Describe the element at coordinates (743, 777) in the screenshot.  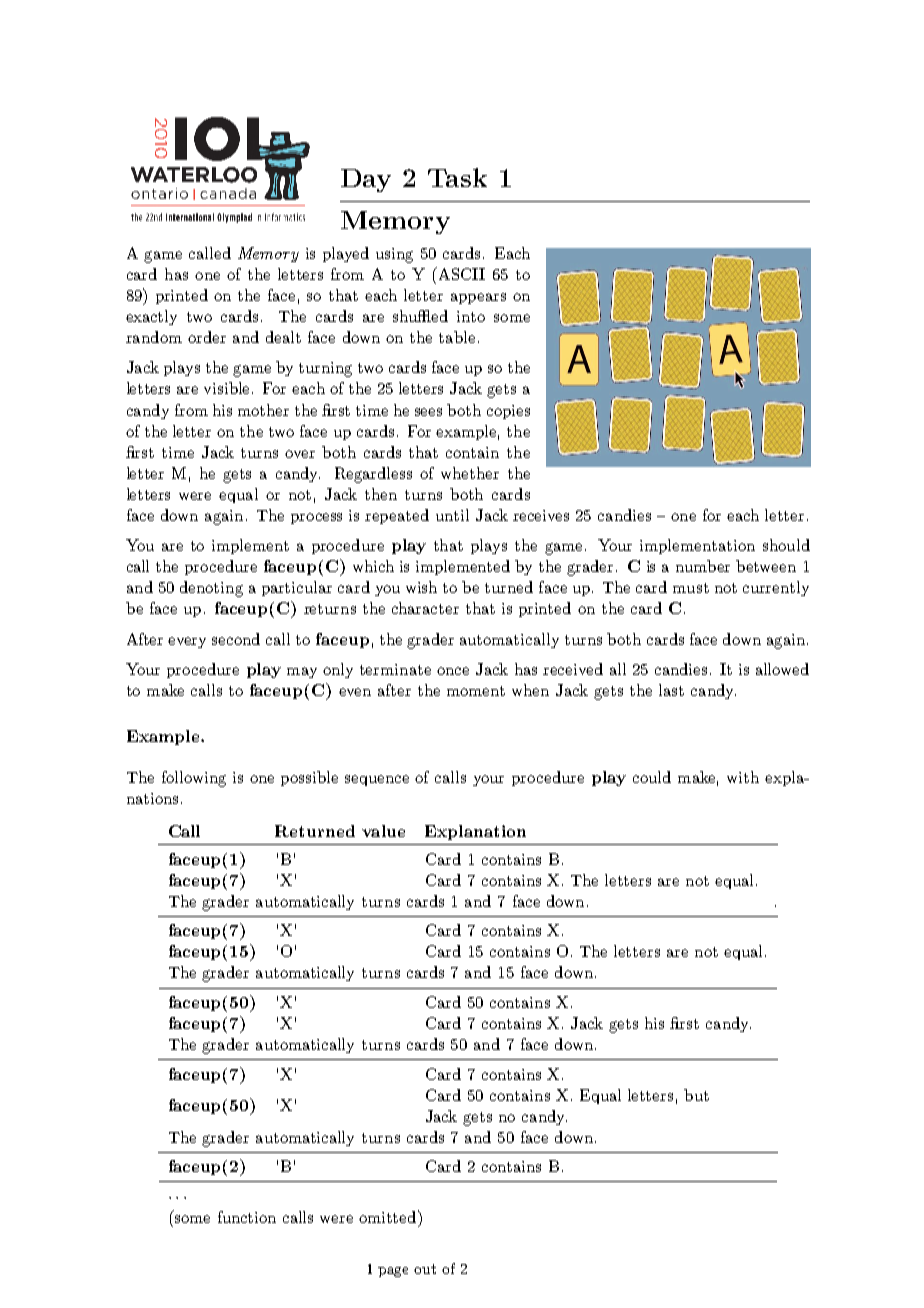
I see `with` at that location.
